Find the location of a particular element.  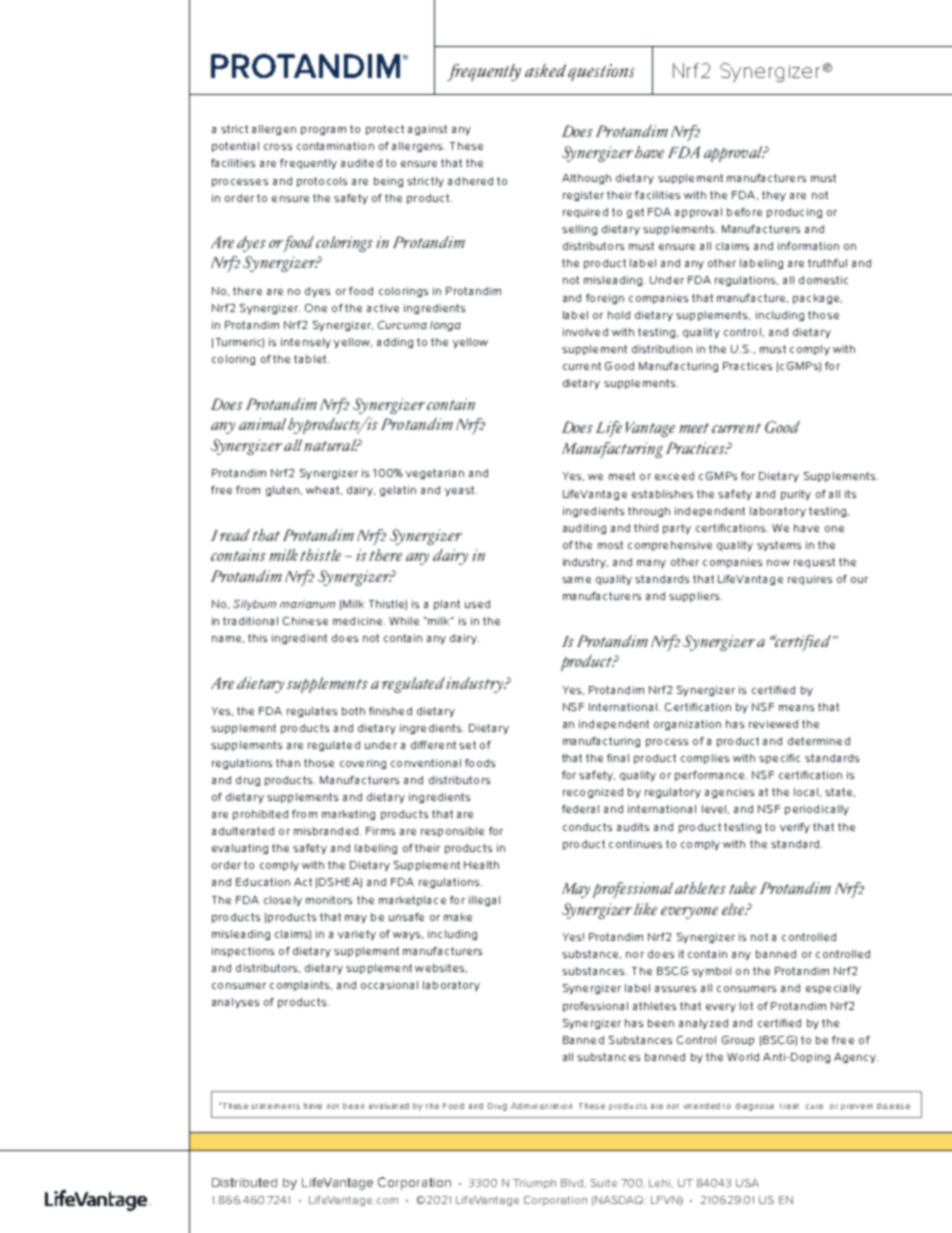

program is located at coordinates (323, 131).
